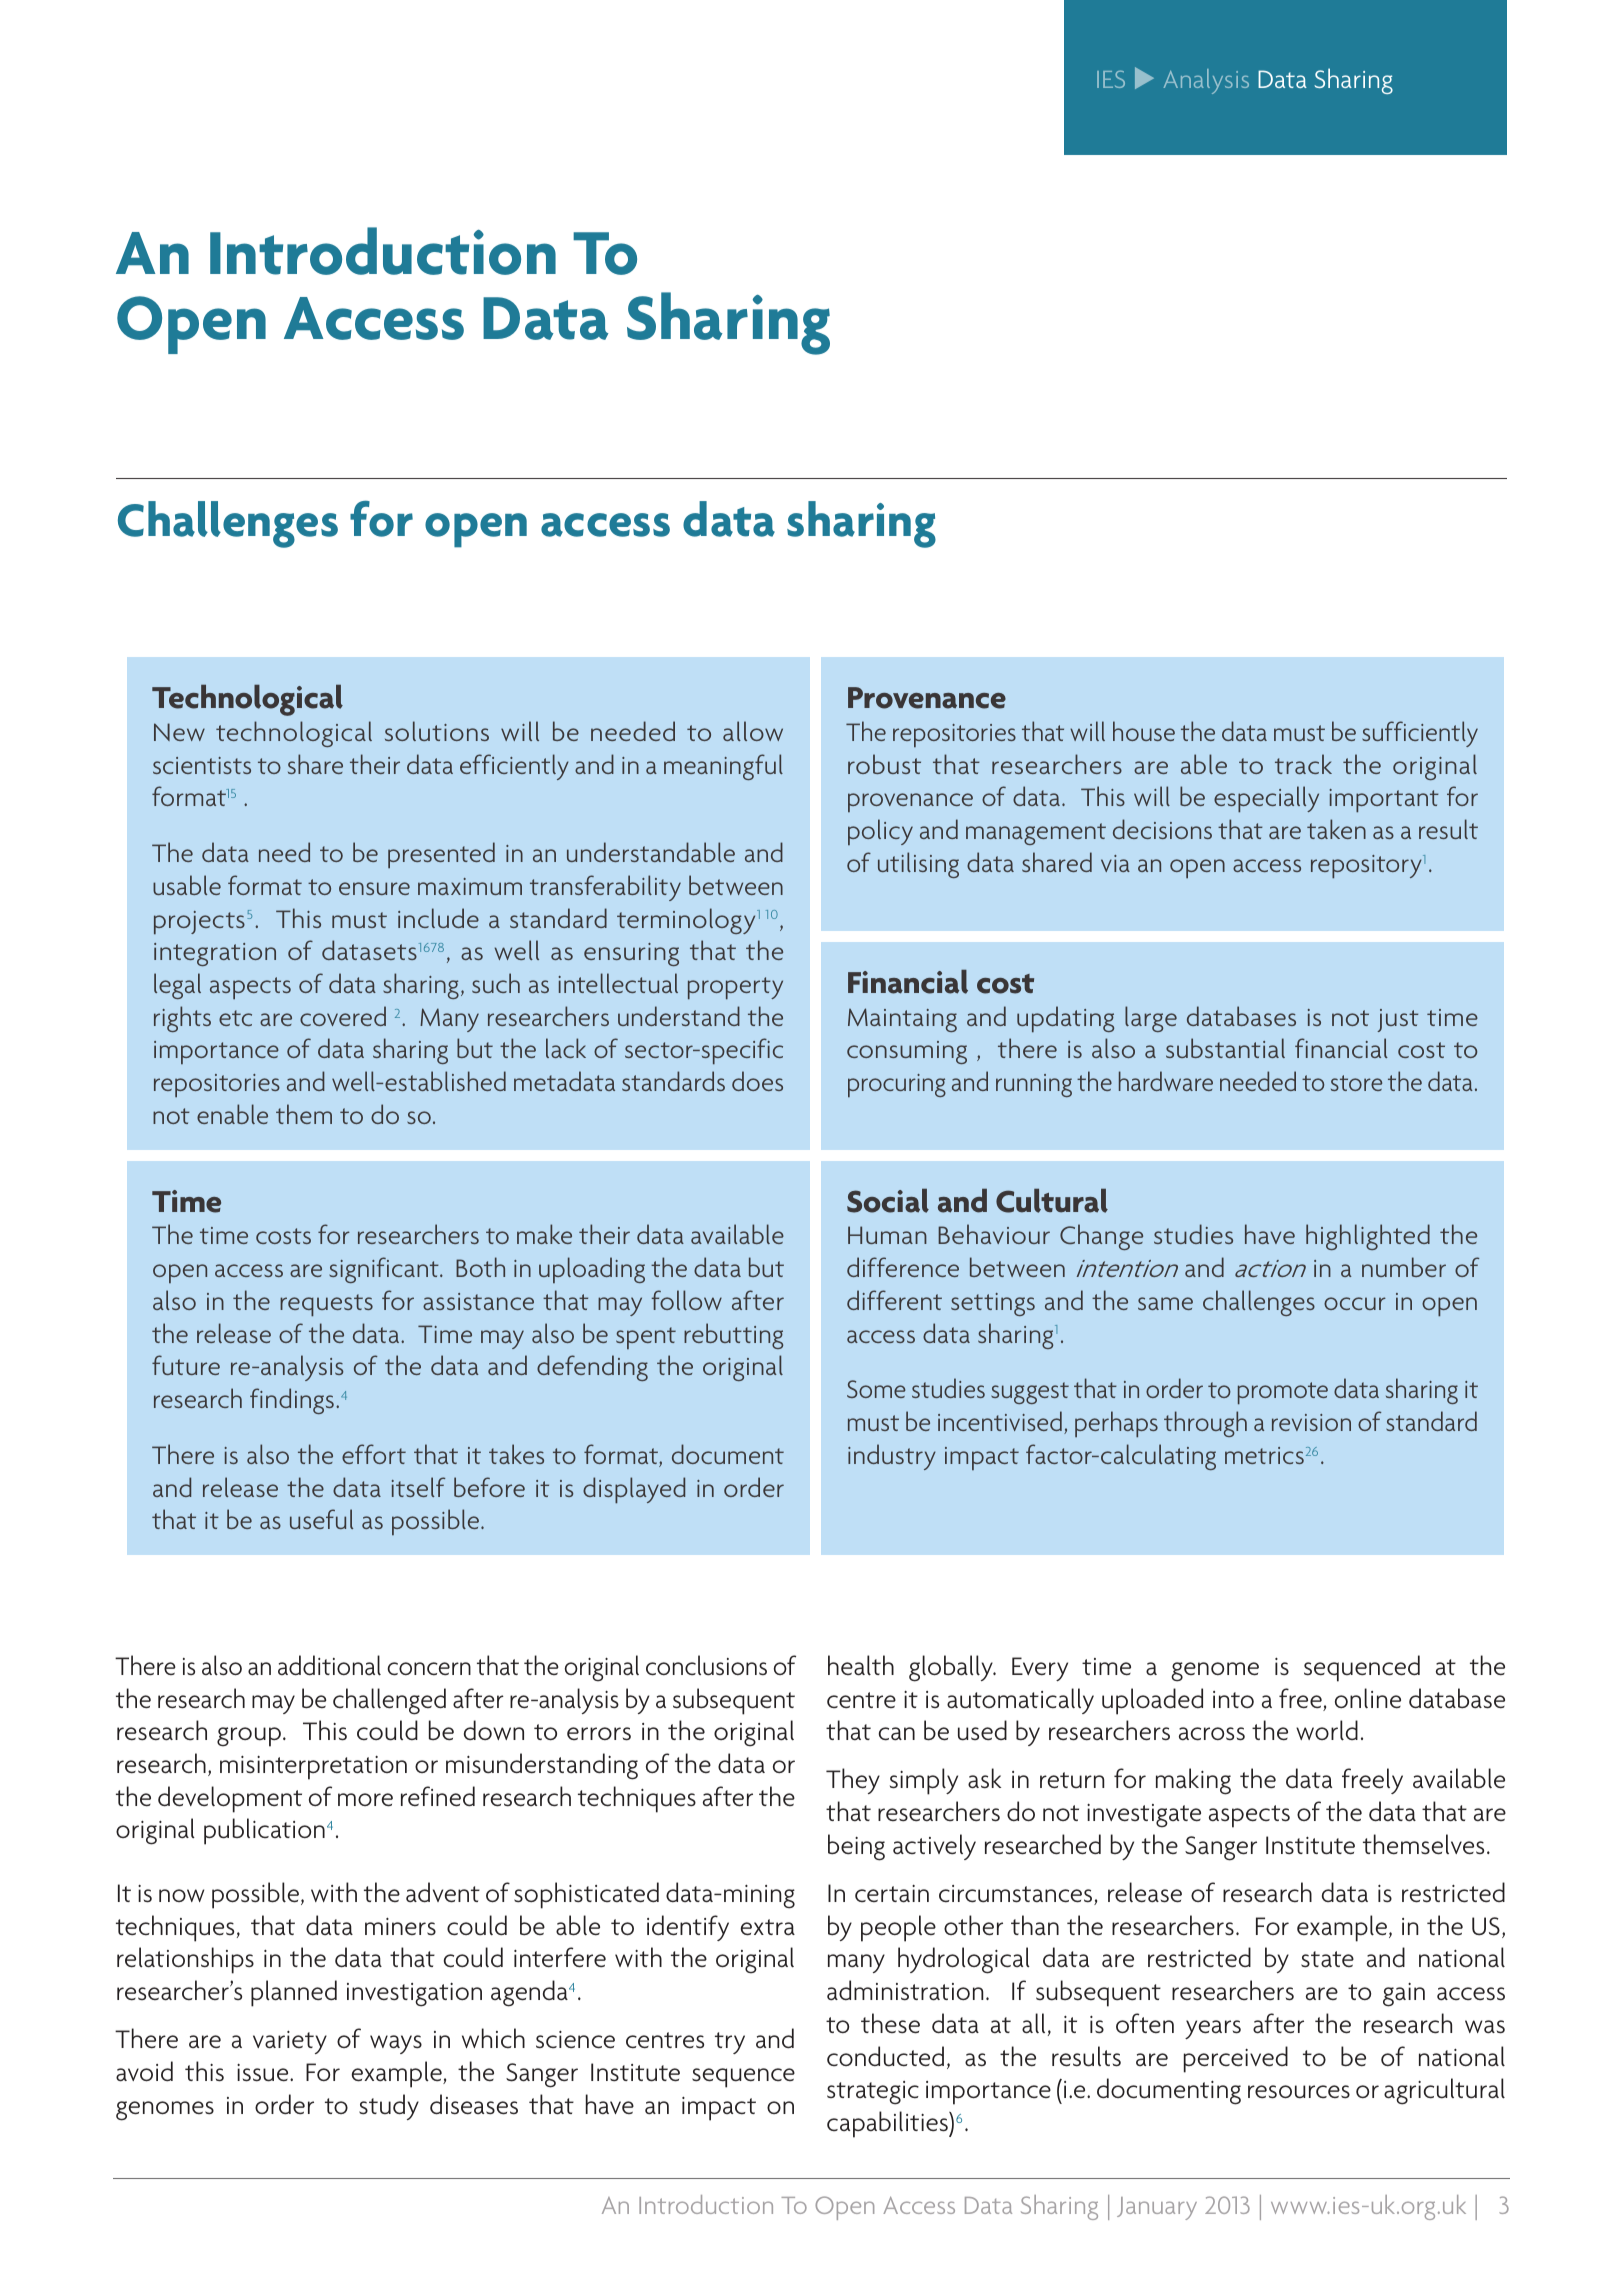  Describe the element at coordinates (1336, 829) in the image. I see `taken` at that location.
